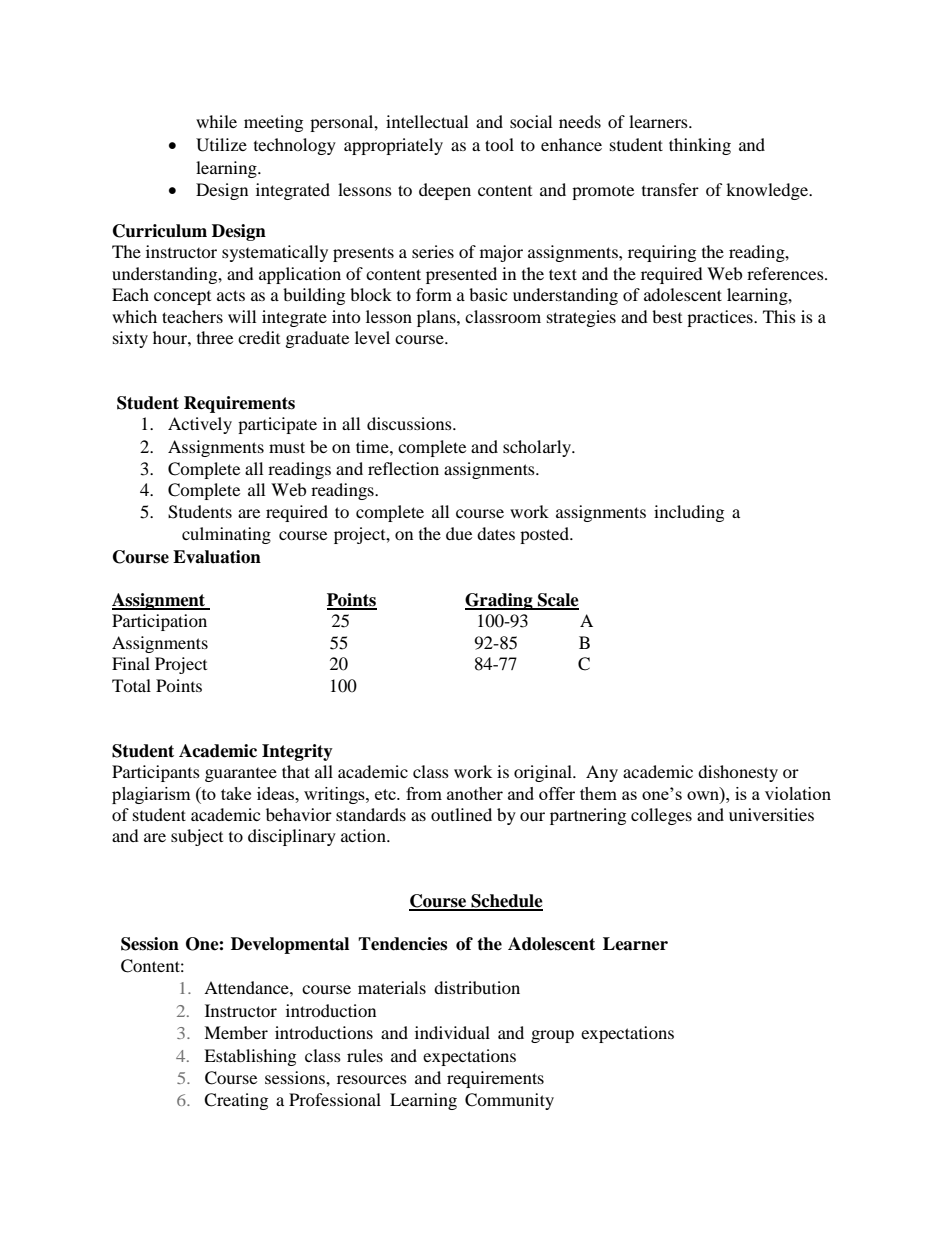 The image size is (952, 1233). I want to click on Establishing, so click(250, 1057).
